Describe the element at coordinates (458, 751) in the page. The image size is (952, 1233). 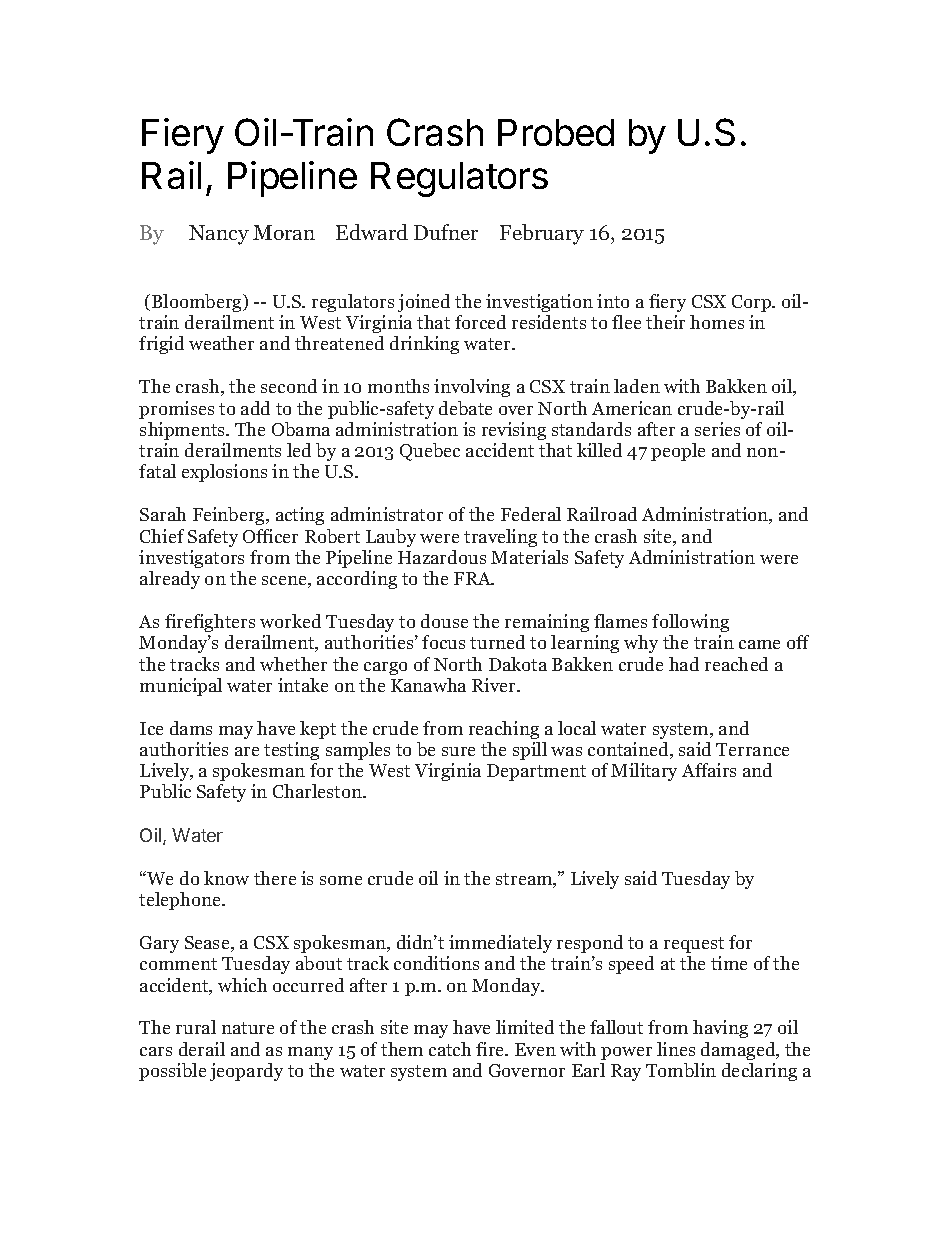
I see `sure` at that location.
